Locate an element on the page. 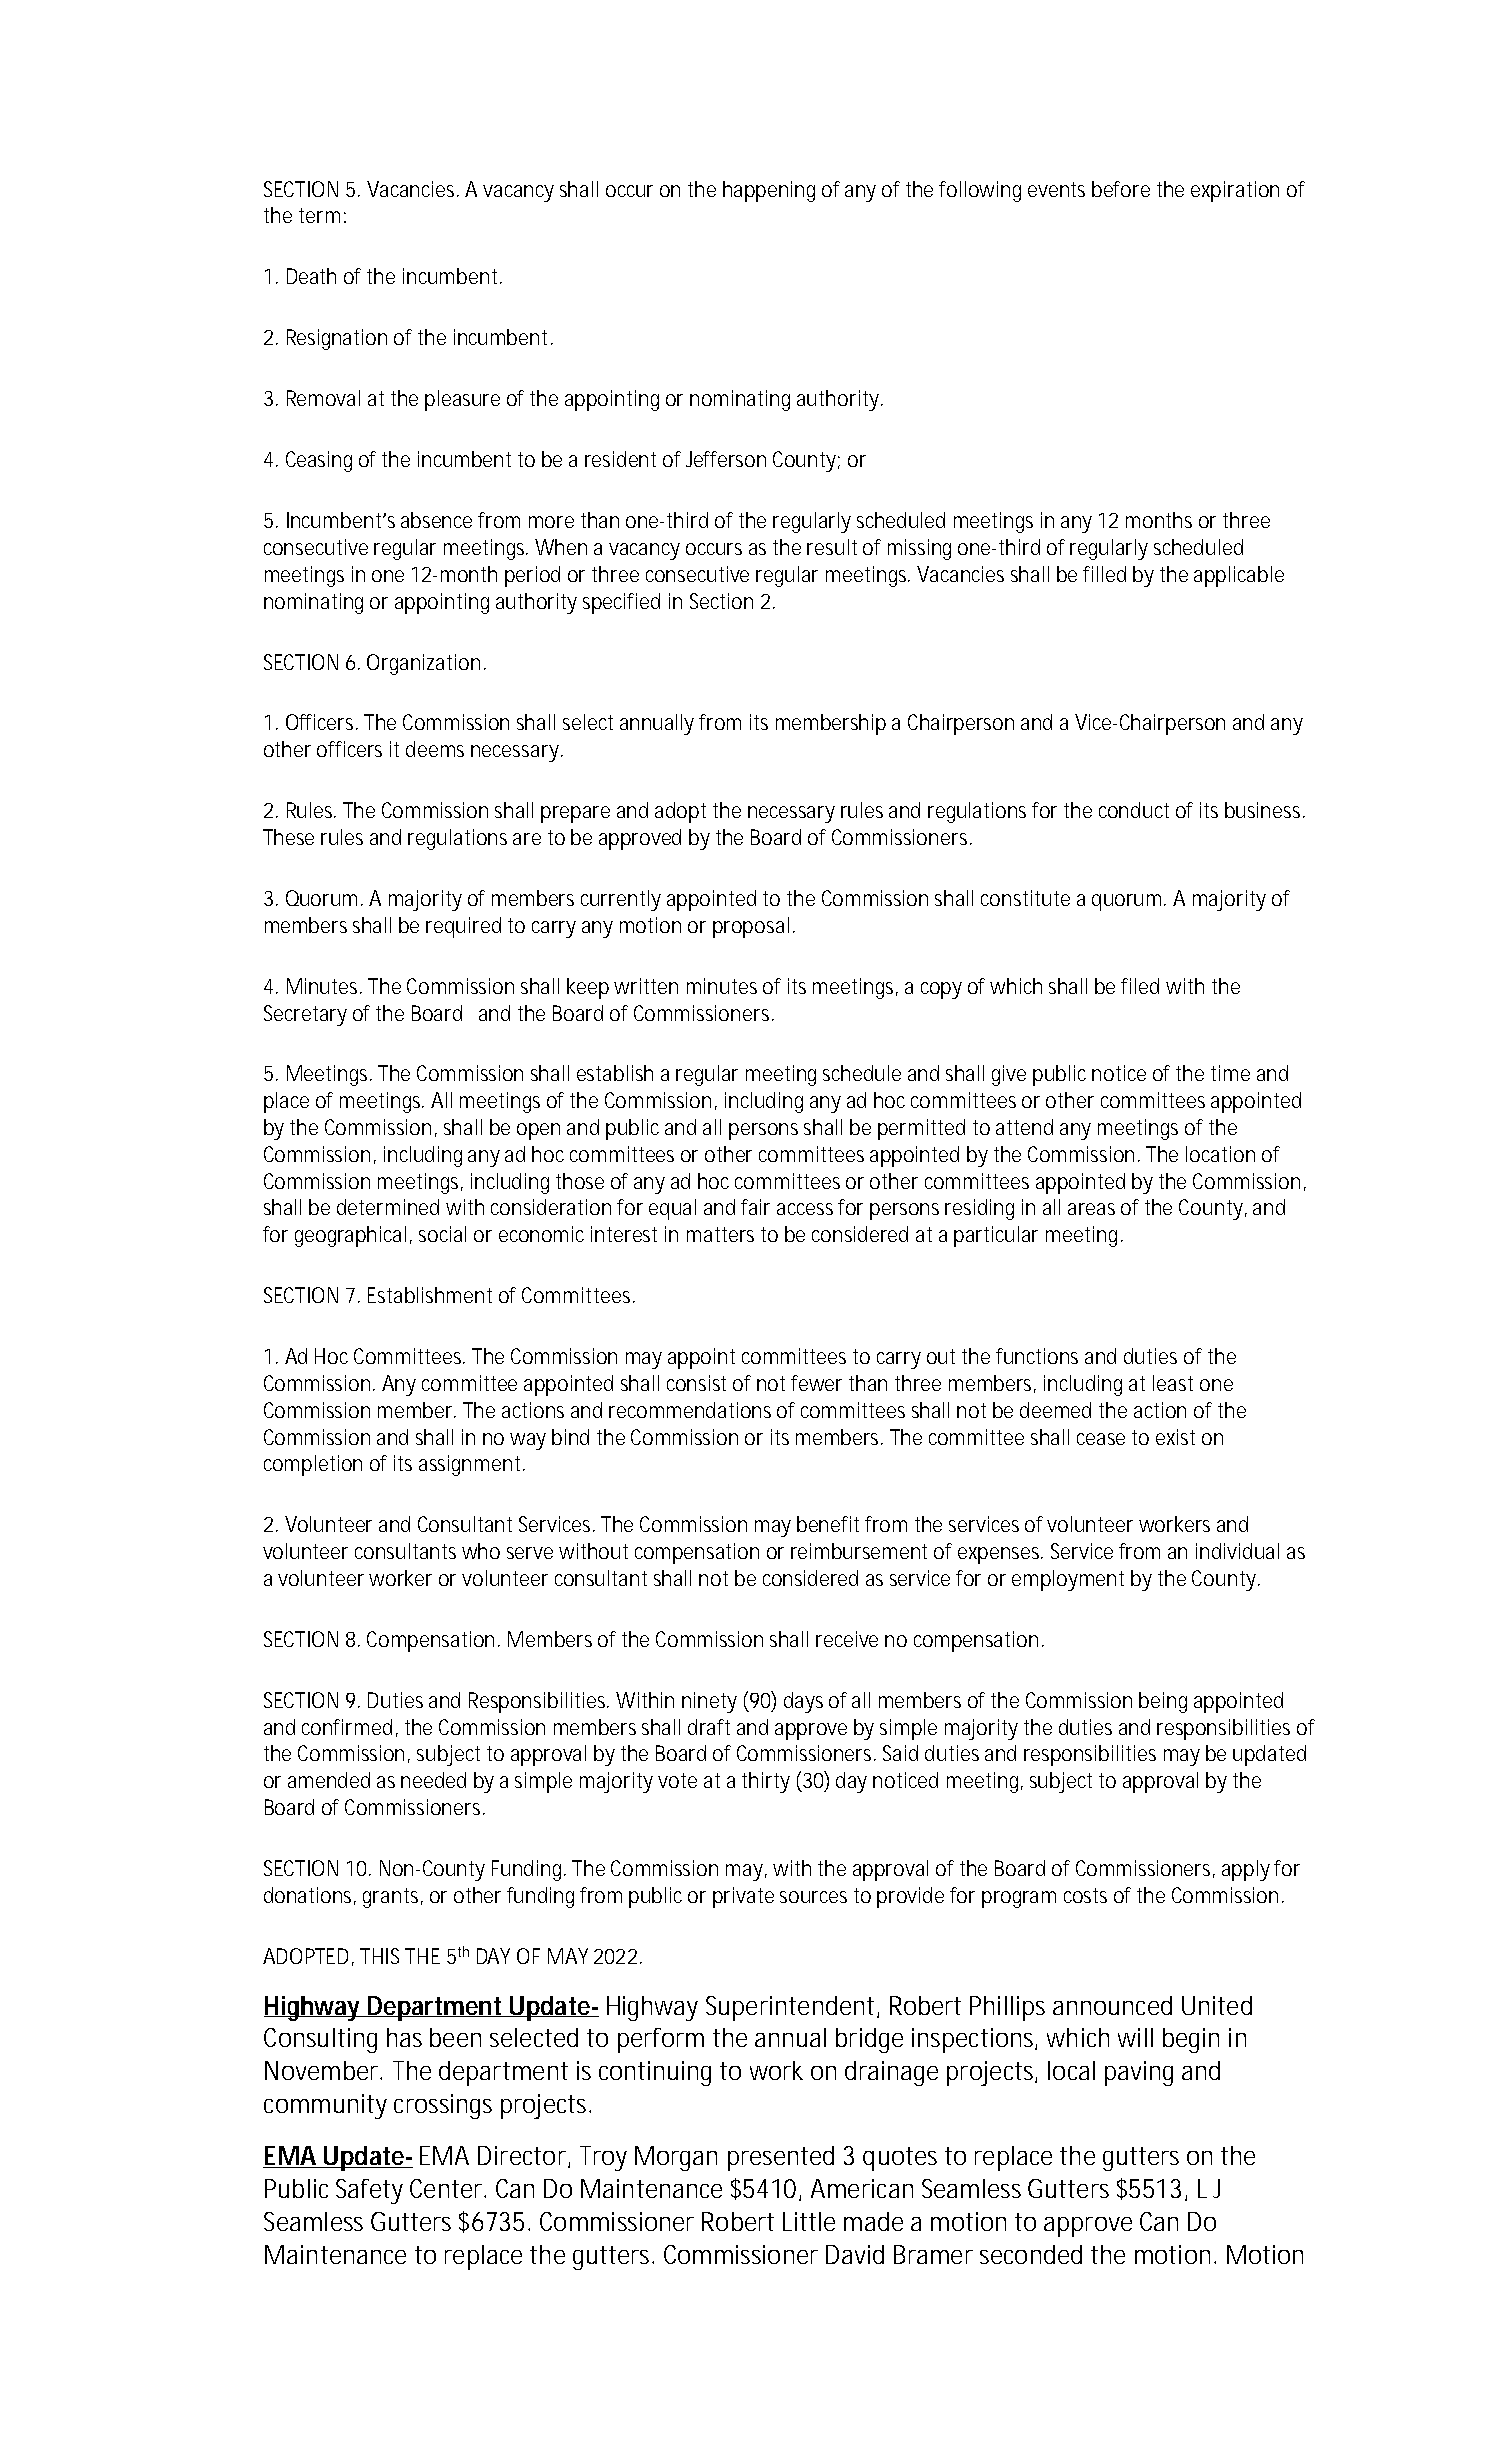 The image size is (1493, 2459). areas is located at coordinates (1091, 1209).
